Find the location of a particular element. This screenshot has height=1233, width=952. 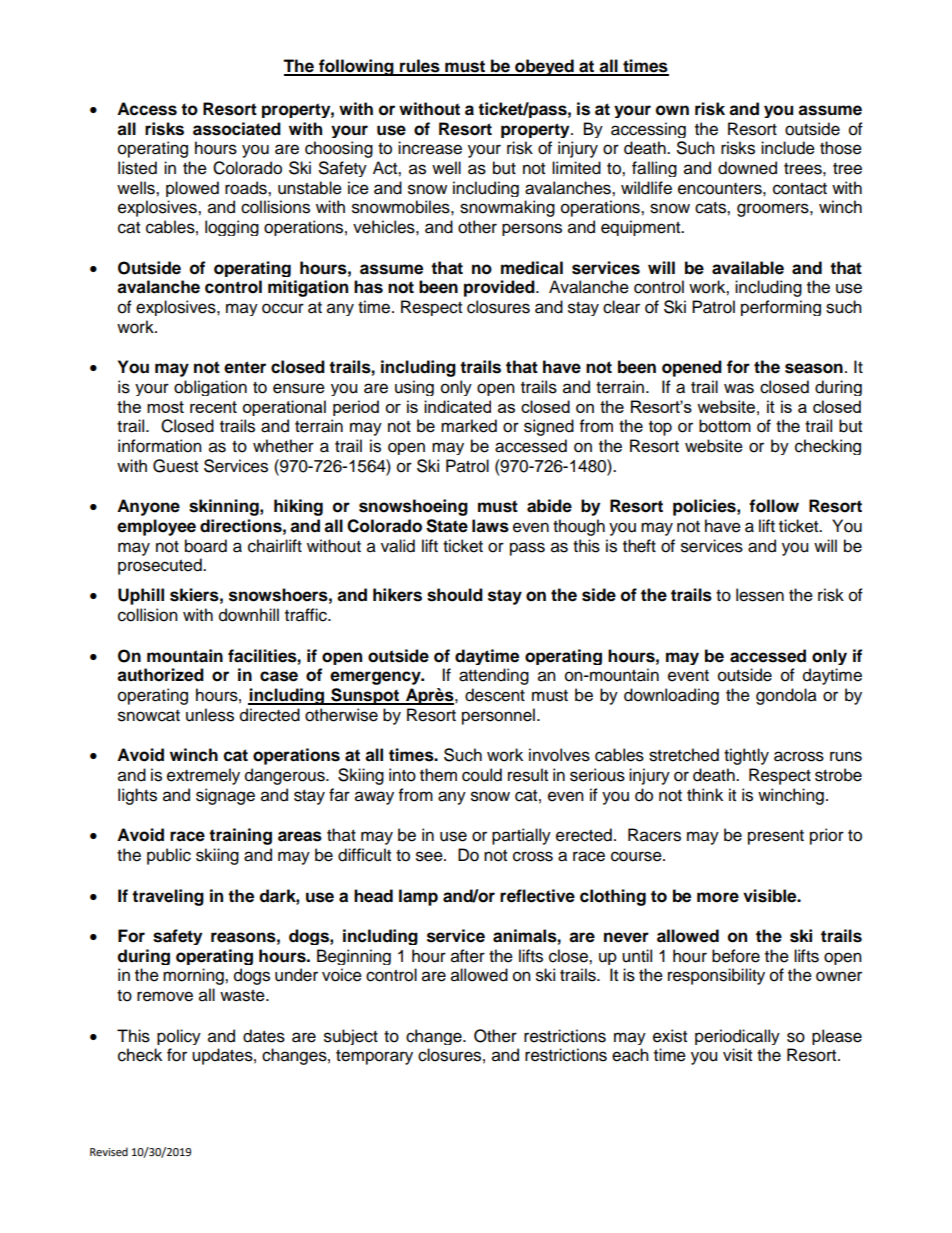

should is located at coordinates (455, 595).
